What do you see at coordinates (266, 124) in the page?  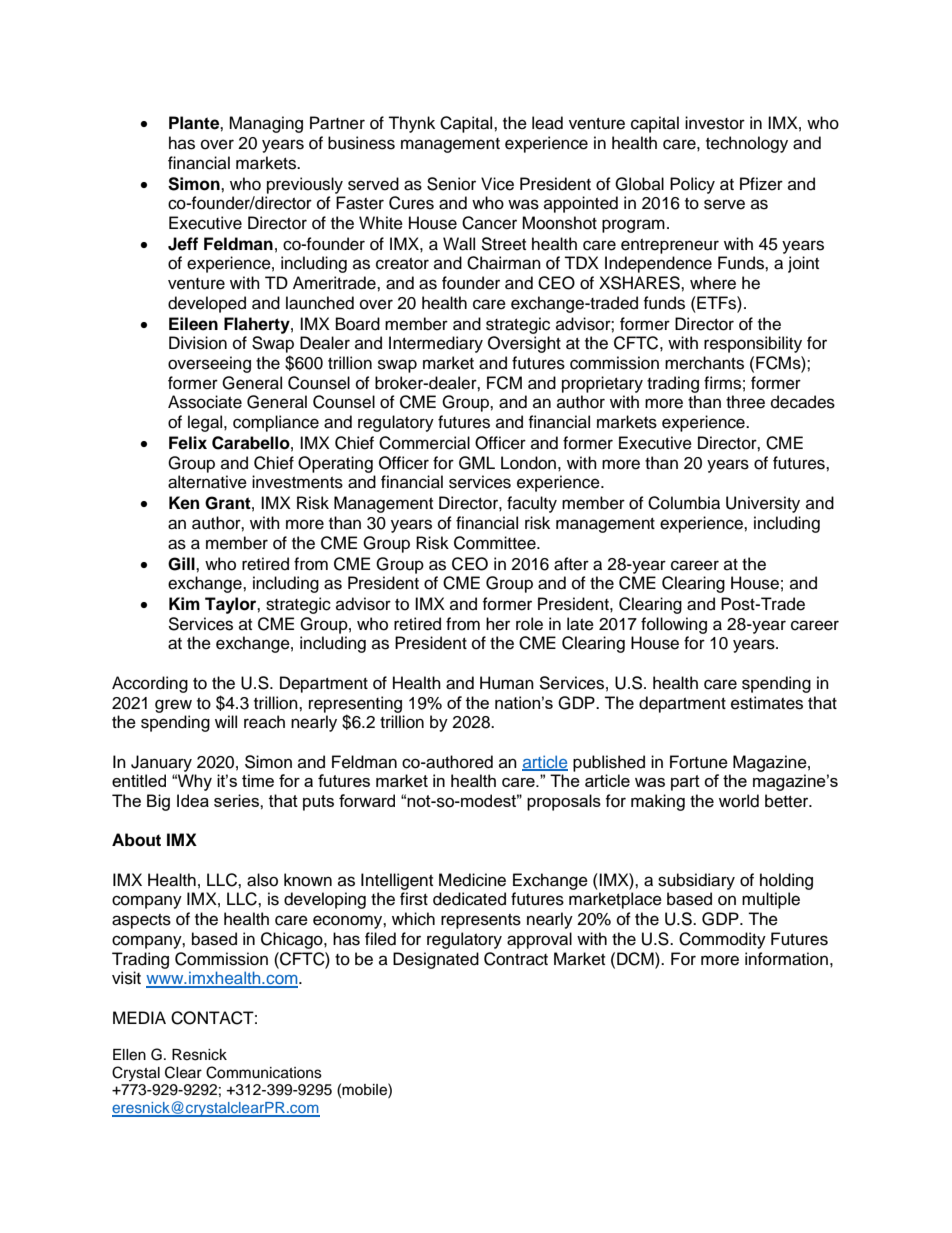 I see `Managing` at bounding box center [266, 124].
